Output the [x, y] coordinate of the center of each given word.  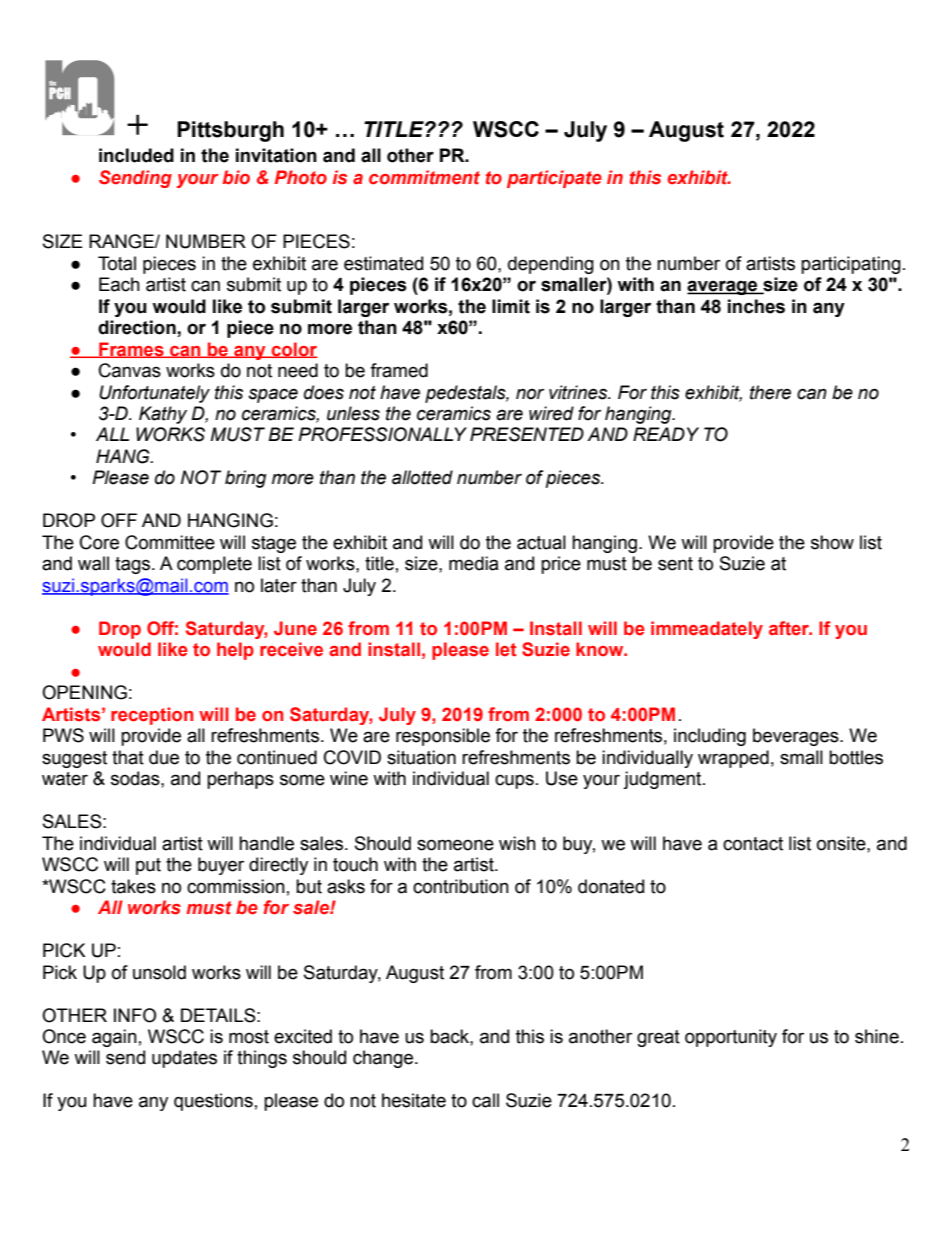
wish [517, 843]
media [474, 563]
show [832, 542]
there [770, 392]
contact [753, 844]
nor [530, 394]
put [148, 866]
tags [134, 565]
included [136, 155]
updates [184, 1059]
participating [851, 265]
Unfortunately [154, 394]
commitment [424, 177]
